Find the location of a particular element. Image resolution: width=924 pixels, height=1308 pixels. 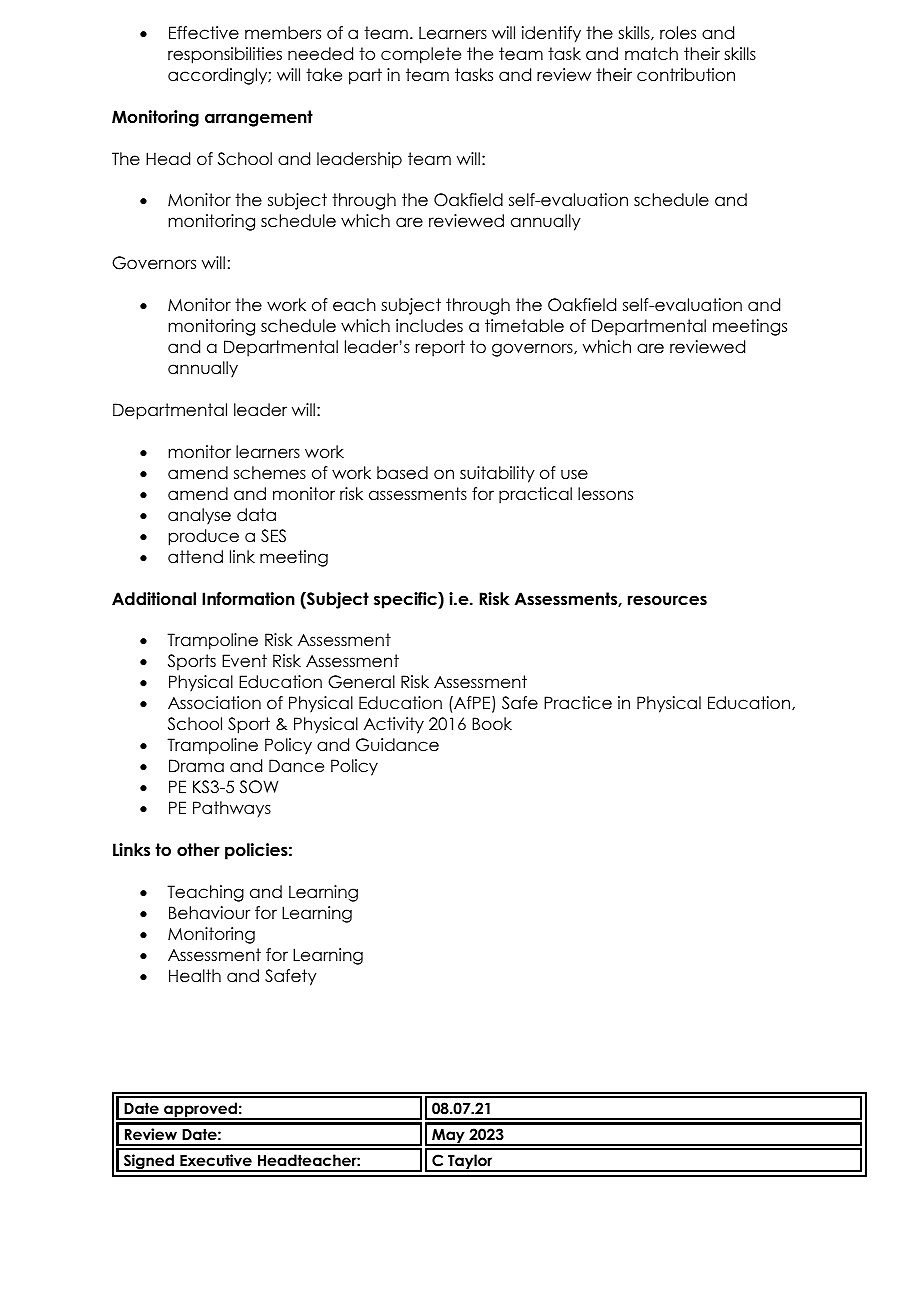

resources is located at coordinates (667, 600).
